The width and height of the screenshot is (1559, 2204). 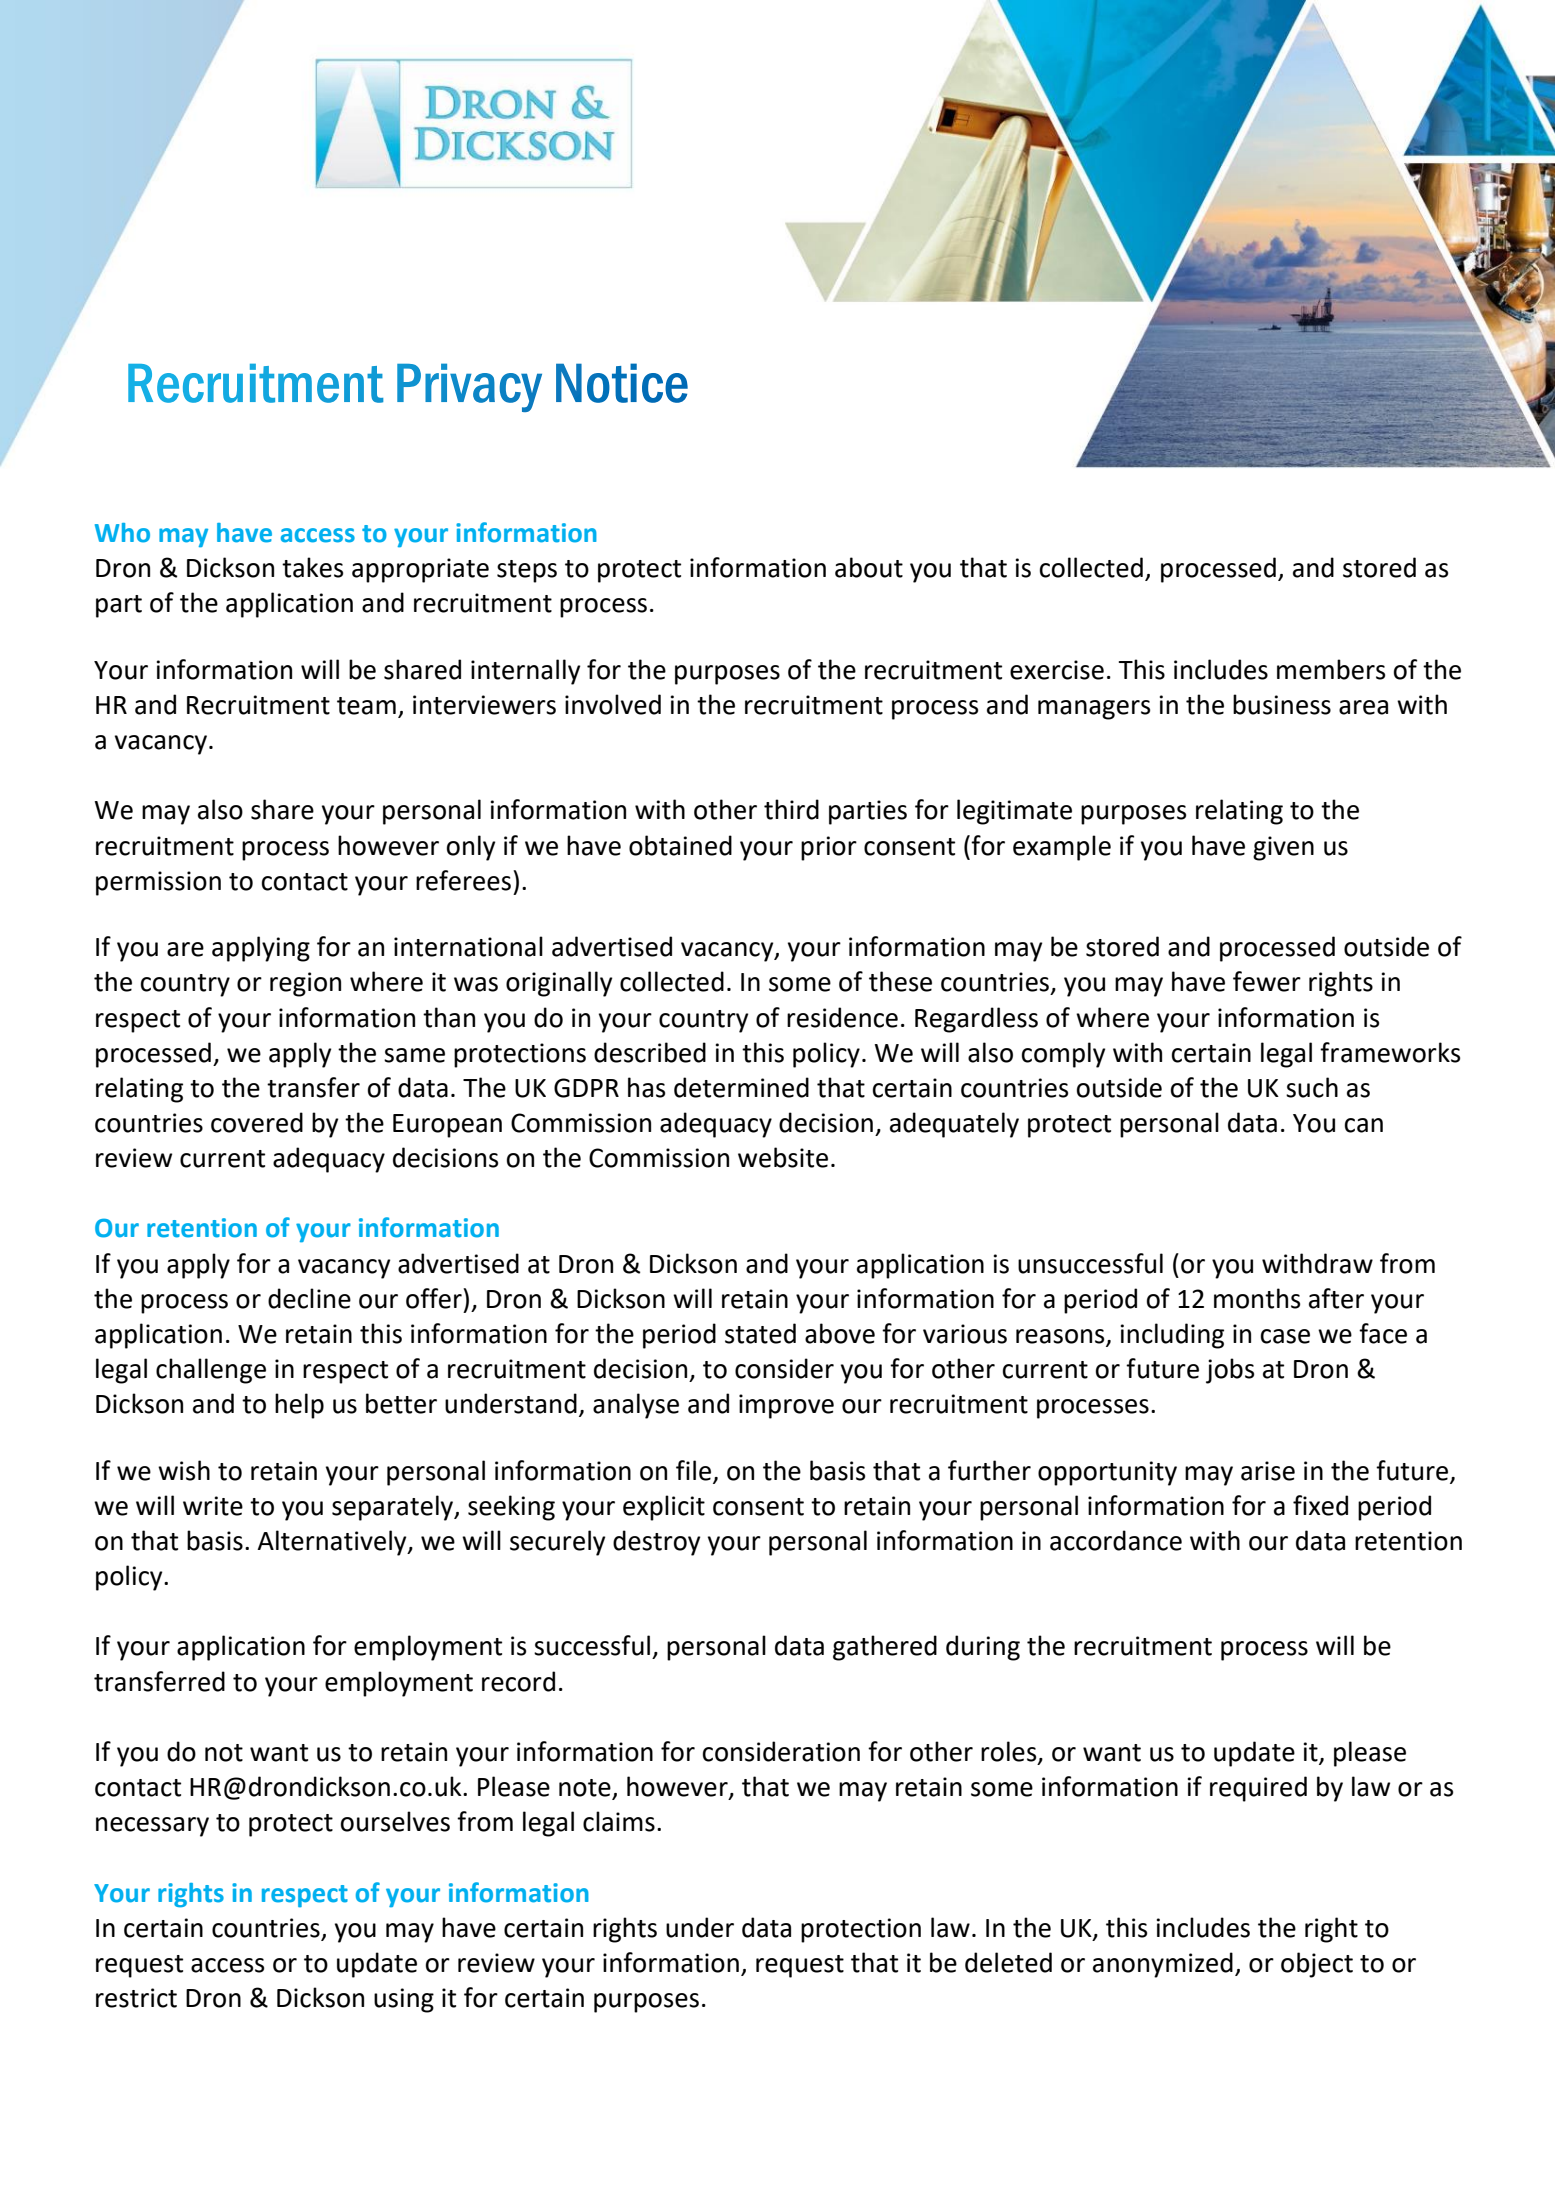 What do you see at coordinates (309, 1298) in the screenshot?
I see `decline` at bounding box center [309, 1298].
